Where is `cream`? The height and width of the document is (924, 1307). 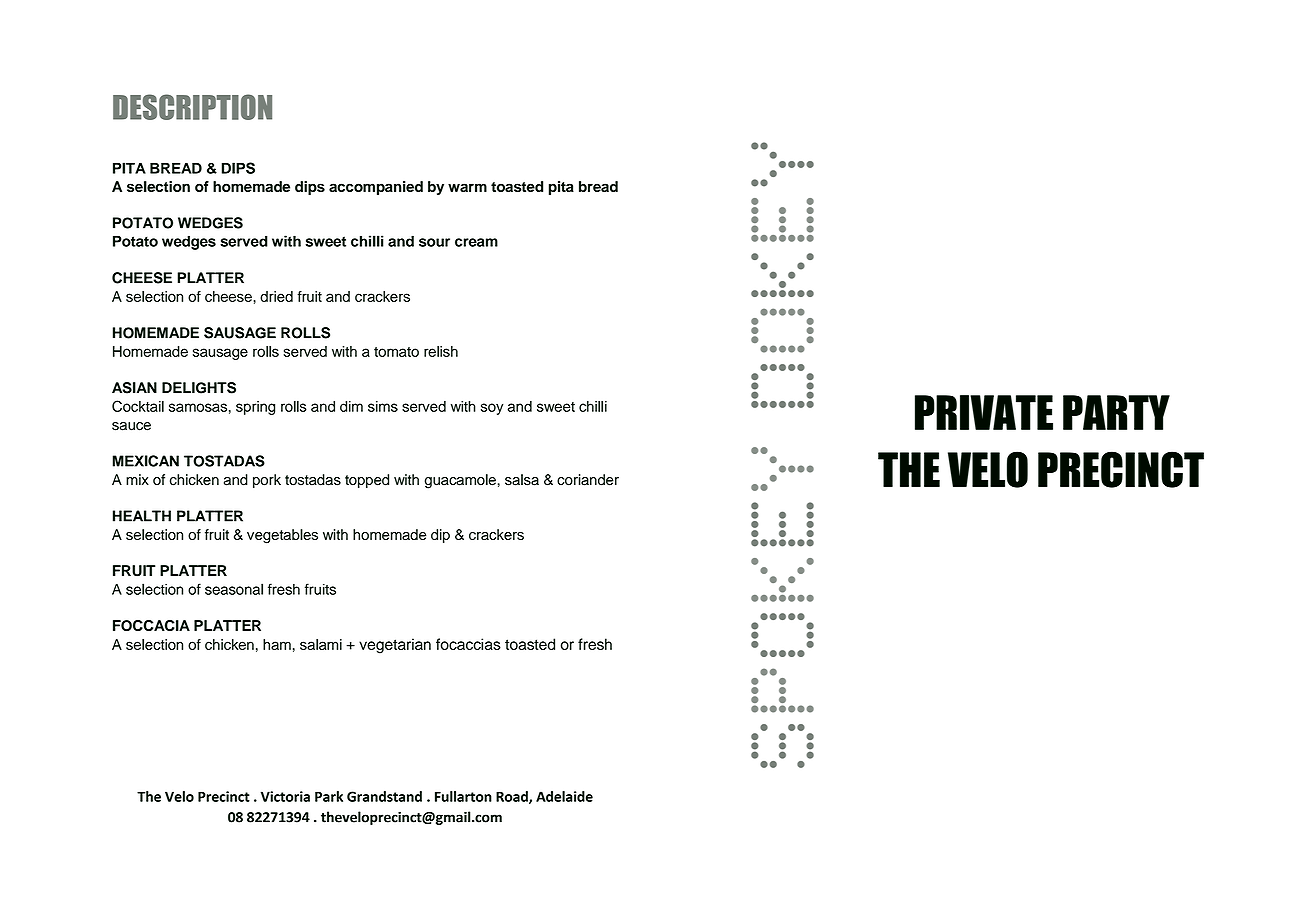
cream is located at coordinates (476, 242).
